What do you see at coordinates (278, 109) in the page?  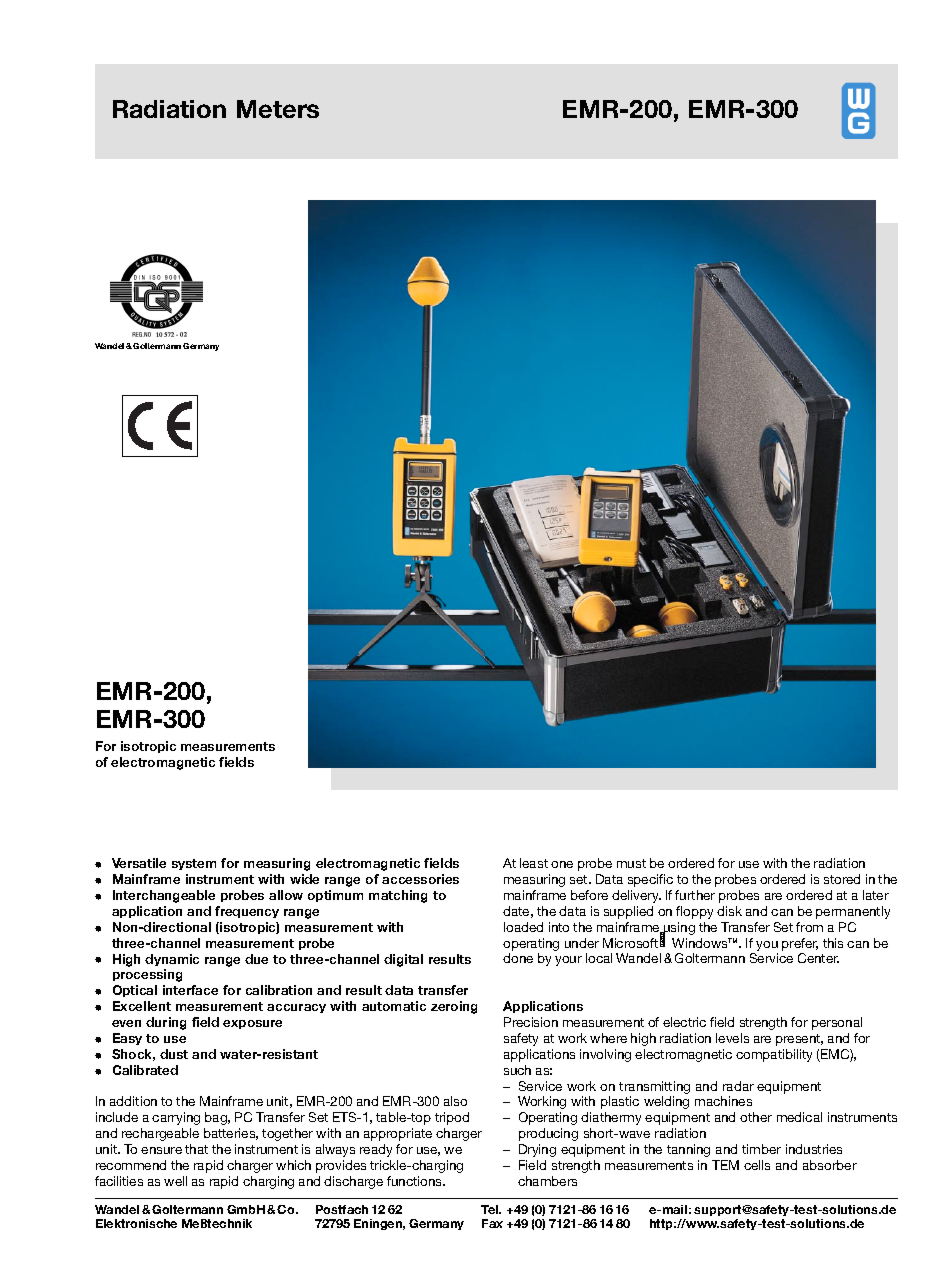 I see `Meters` at bounding box center [278, 109].
